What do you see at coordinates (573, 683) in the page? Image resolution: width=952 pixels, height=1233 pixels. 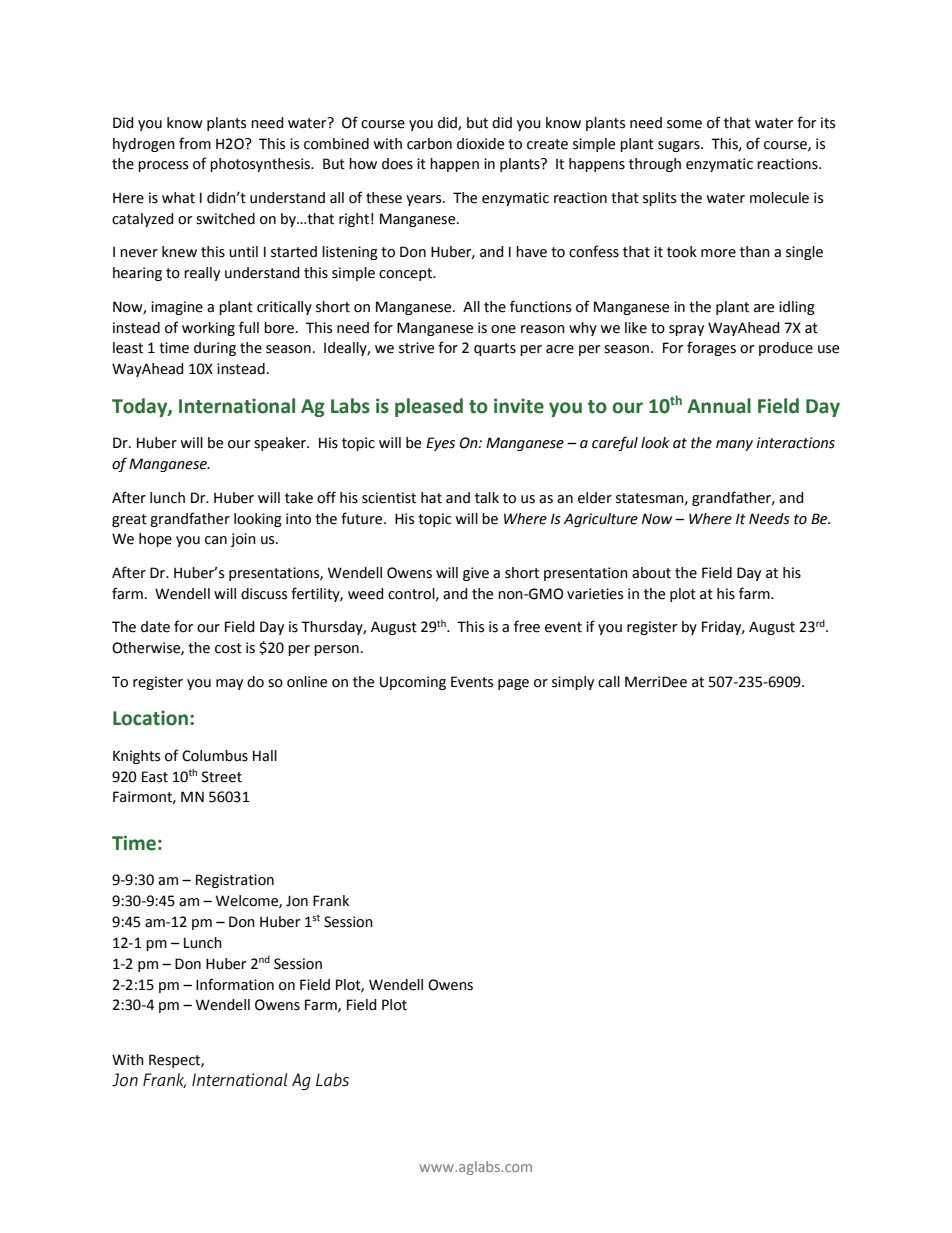 I see `simply` at bounding box center [573, 683].
